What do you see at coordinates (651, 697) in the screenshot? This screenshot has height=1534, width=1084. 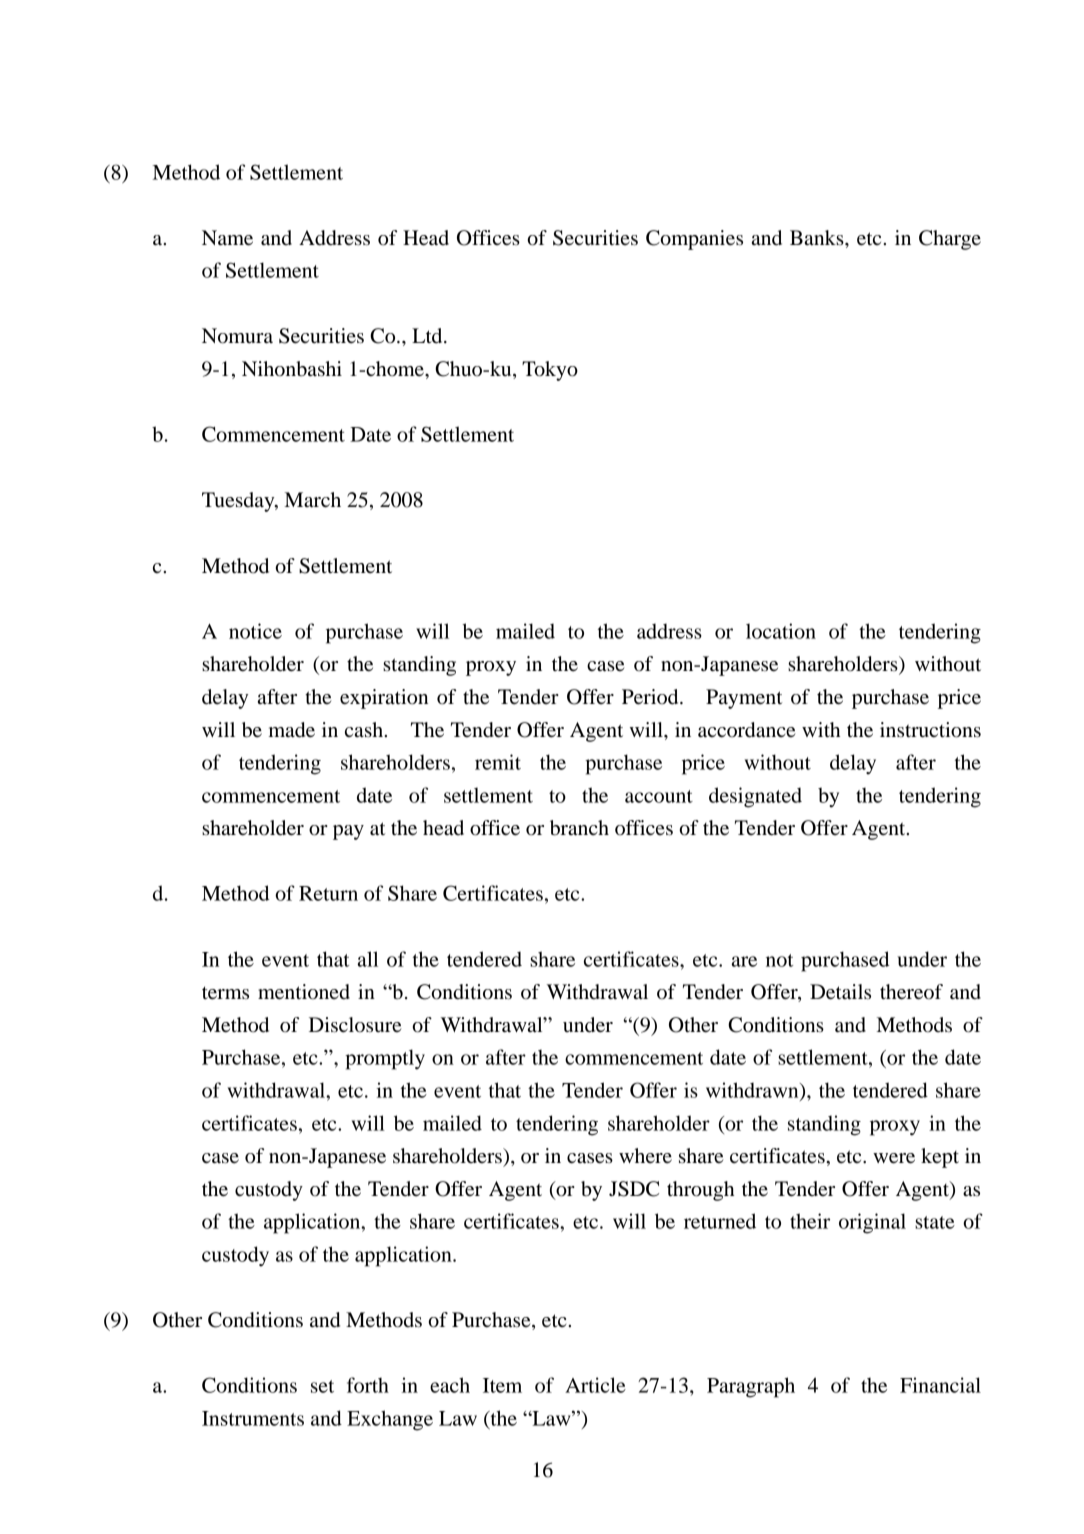 I see `Period` at bounding box center [651, 697].
